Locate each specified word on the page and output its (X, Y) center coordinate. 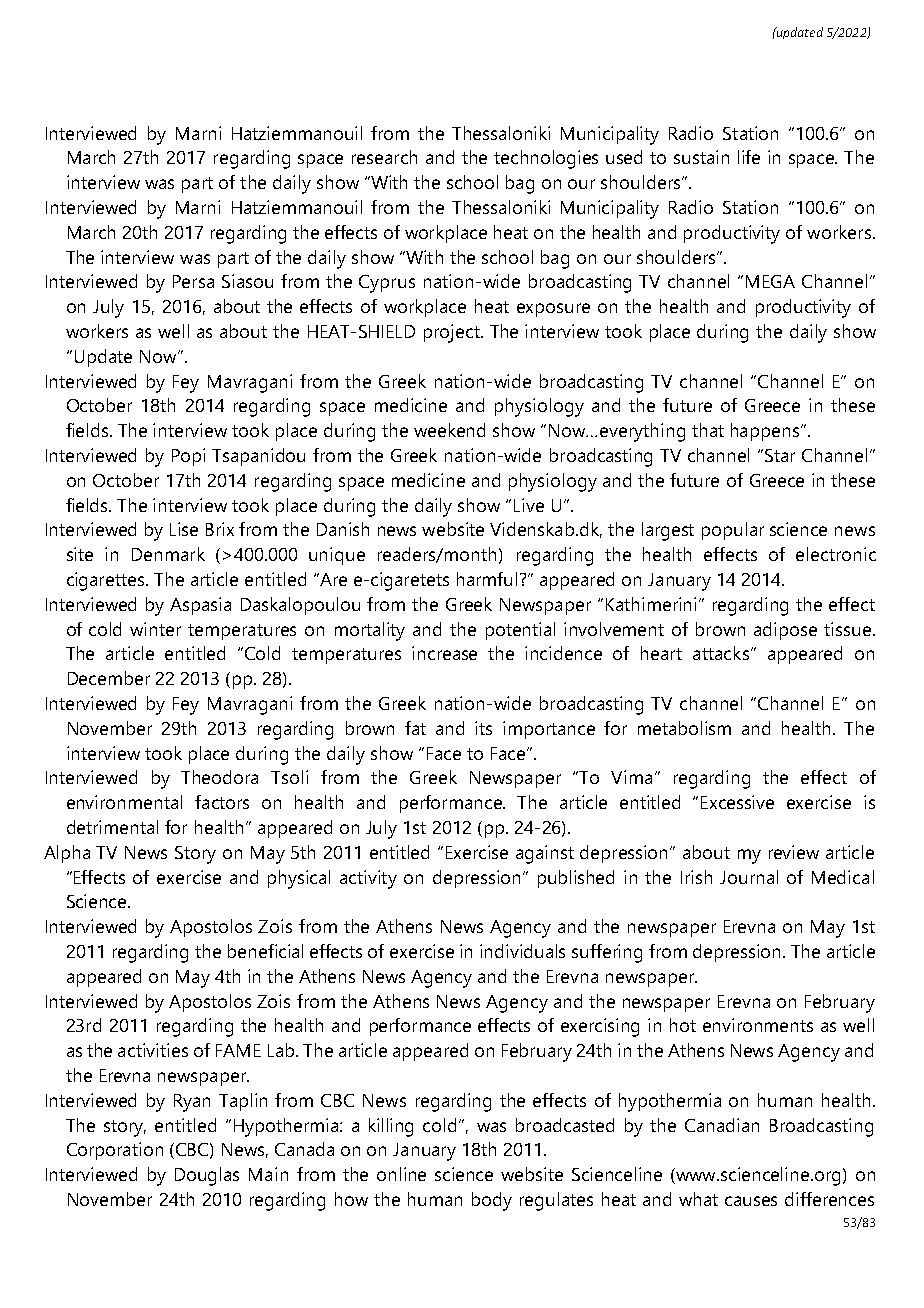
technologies (546, 159)
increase (444, 653)
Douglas (207, 1176)
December (109, 678)
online (401, 1174)
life (749, 157)
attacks (721, 653)
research (384, 157)
